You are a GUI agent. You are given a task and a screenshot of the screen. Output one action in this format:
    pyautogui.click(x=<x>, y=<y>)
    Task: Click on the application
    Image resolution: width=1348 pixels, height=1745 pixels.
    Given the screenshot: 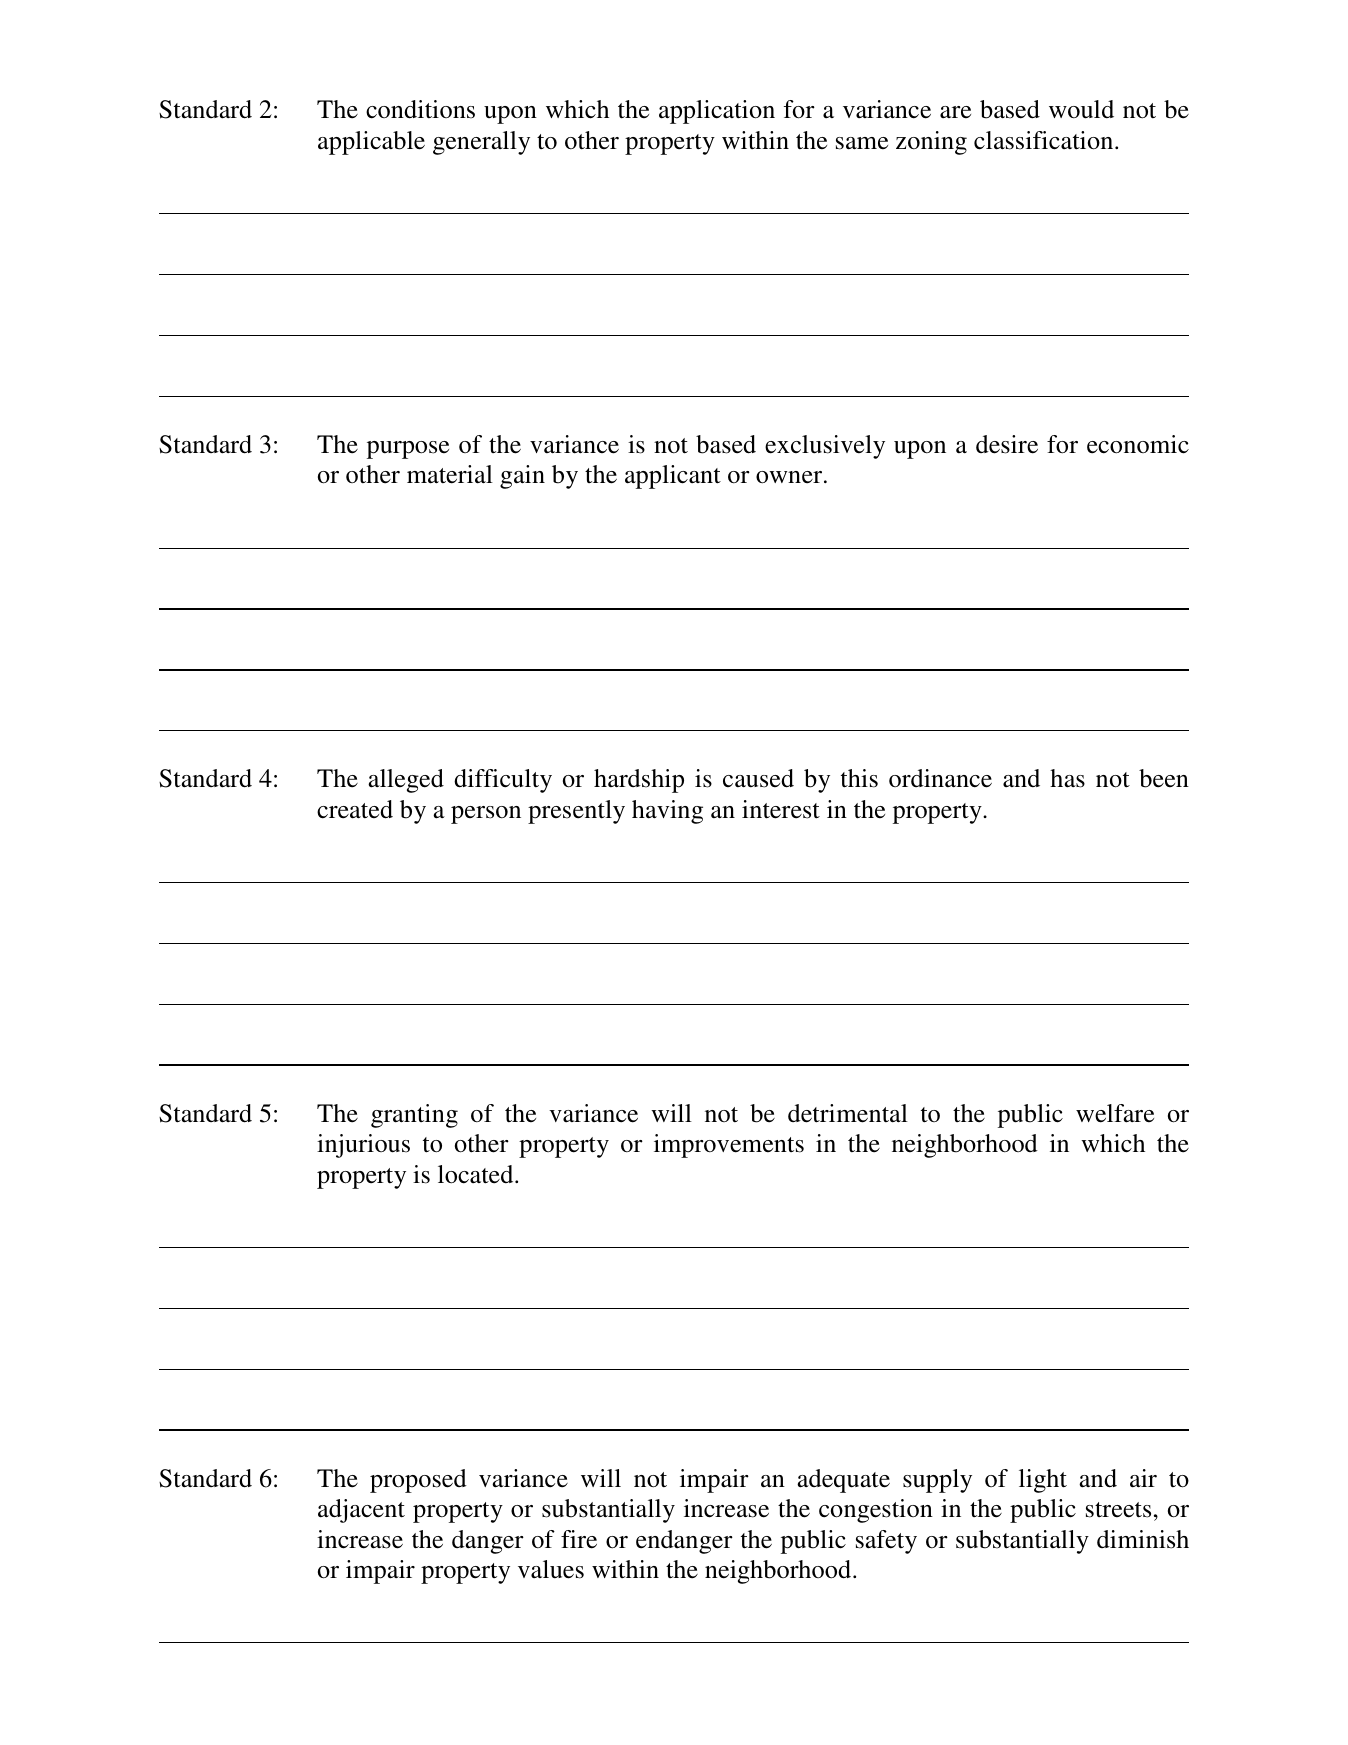 What is the action you would take?
    pyautogui.click(x=717, y=112)
